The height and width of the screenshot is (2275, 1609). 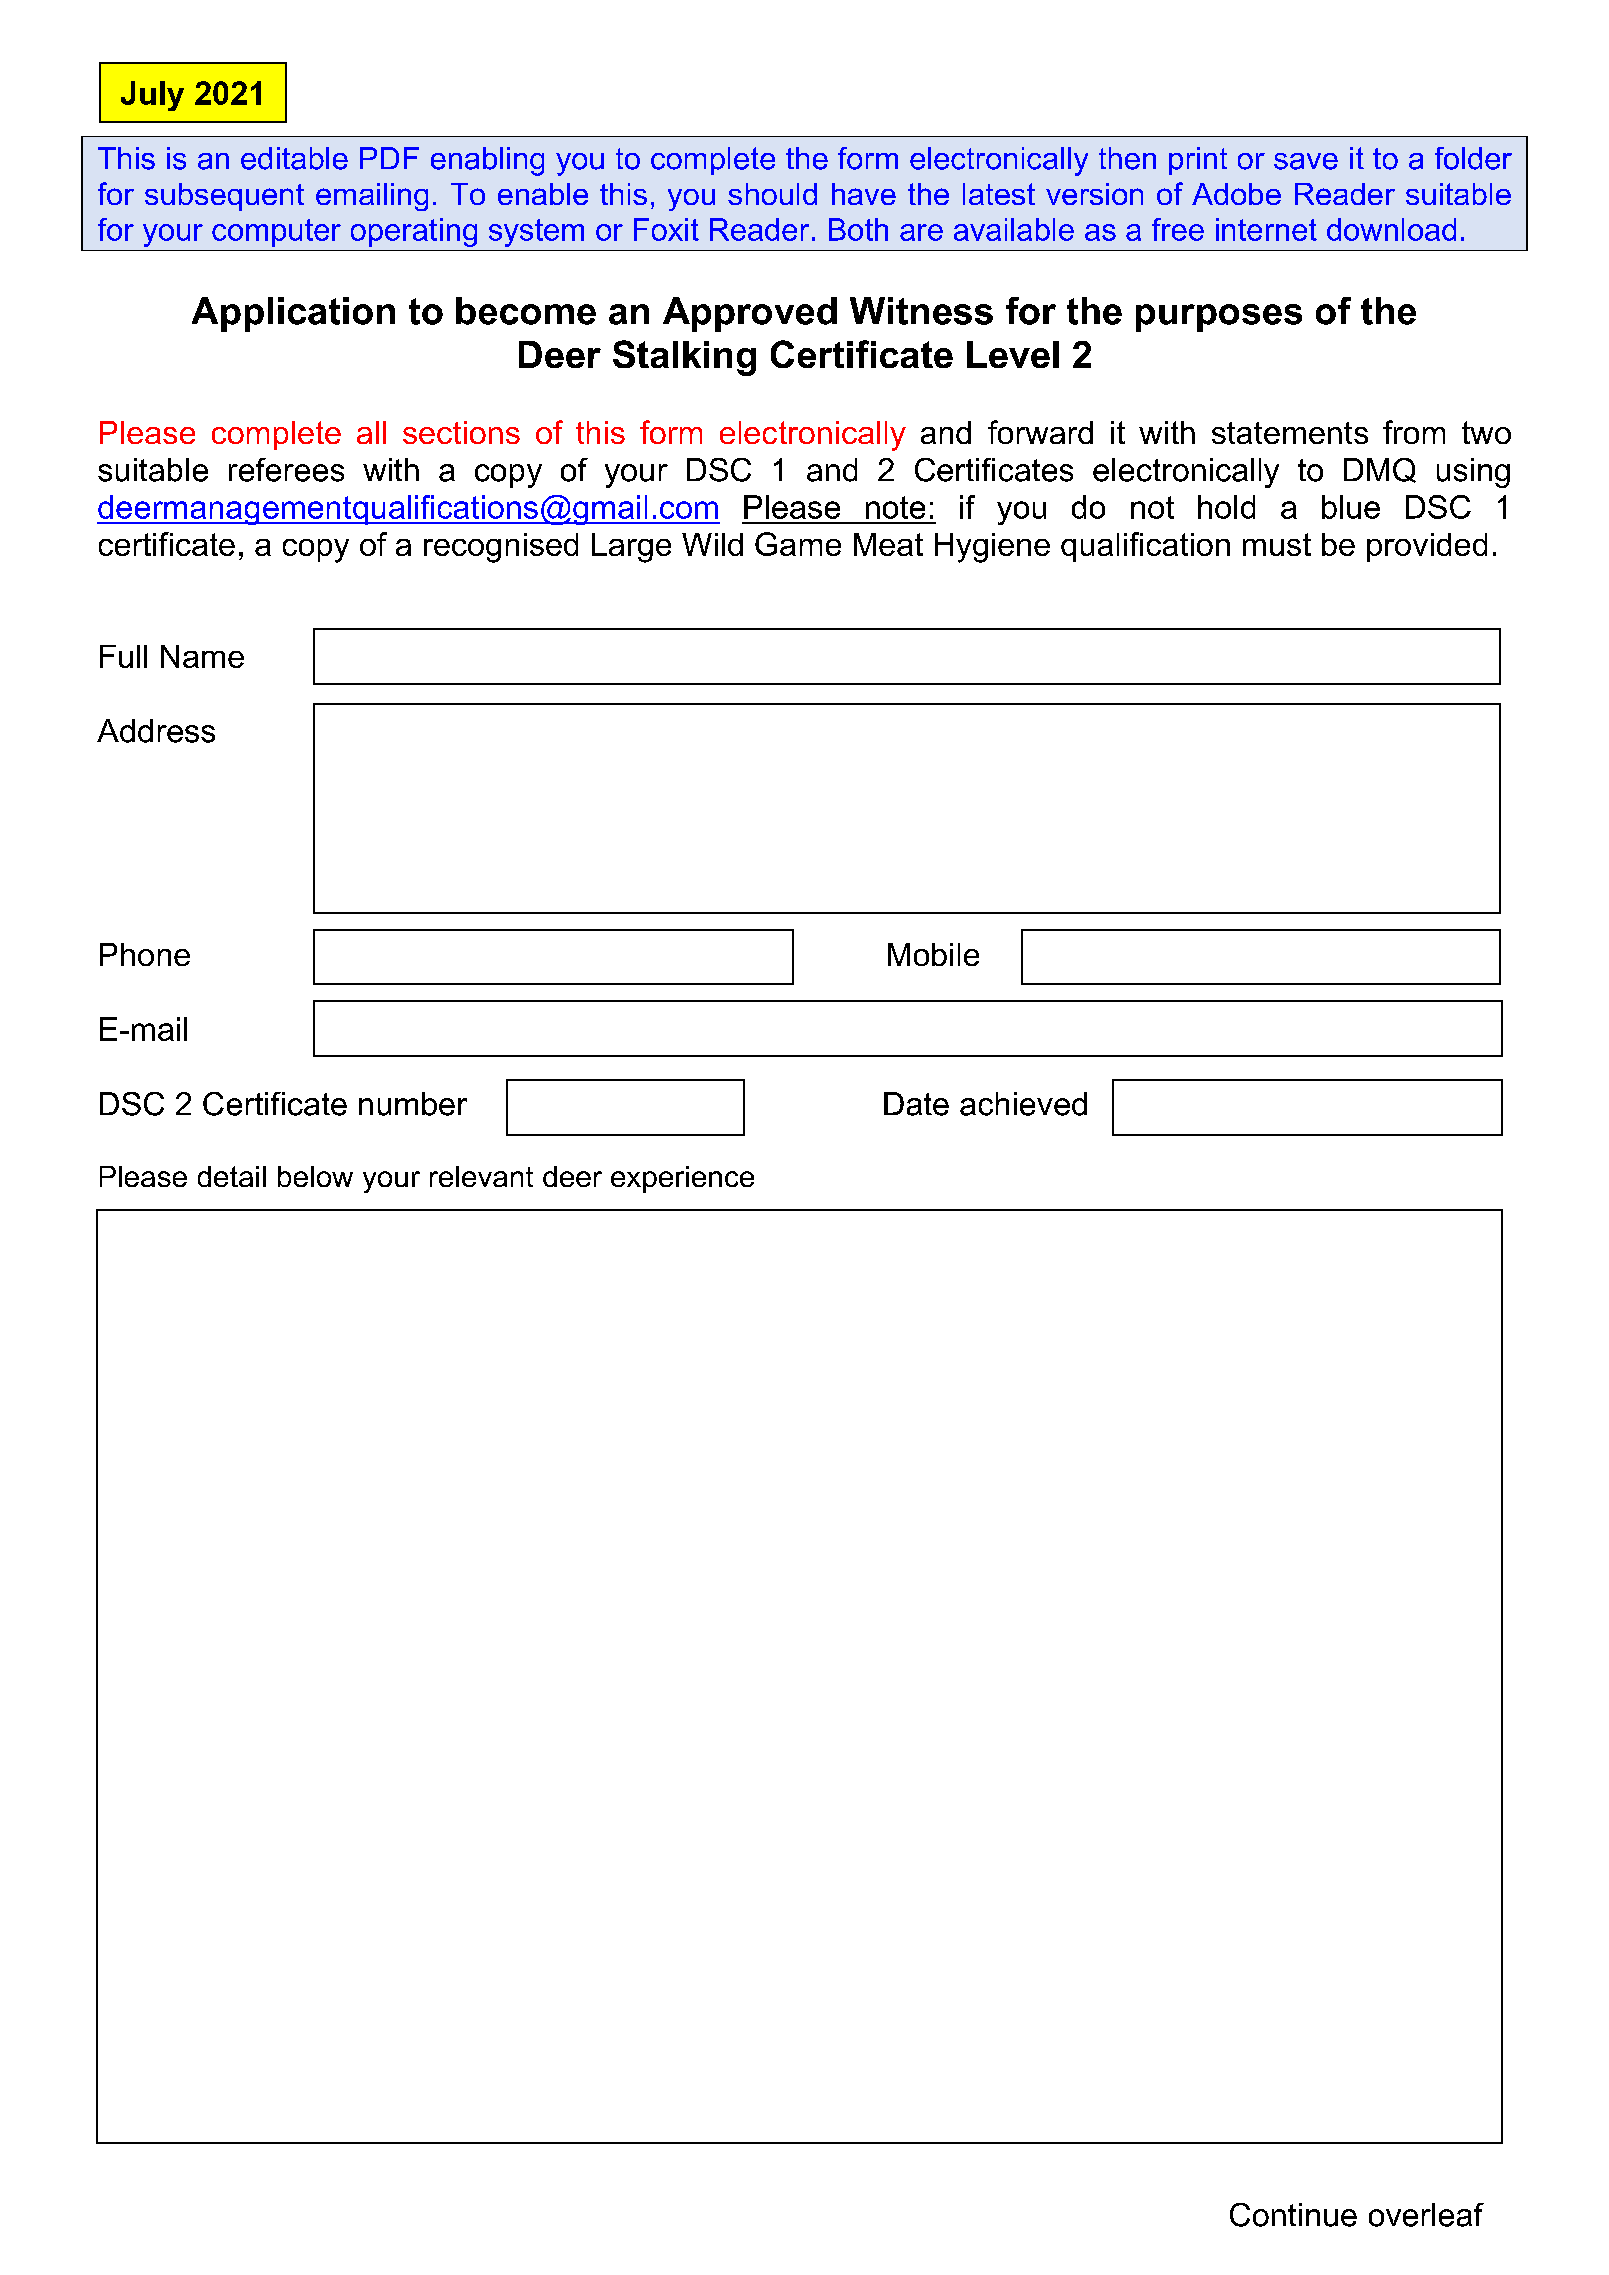 What do you see at coordinates (772, 194) in the screenshot?
I see `should` at bounding box center [772, 194].
